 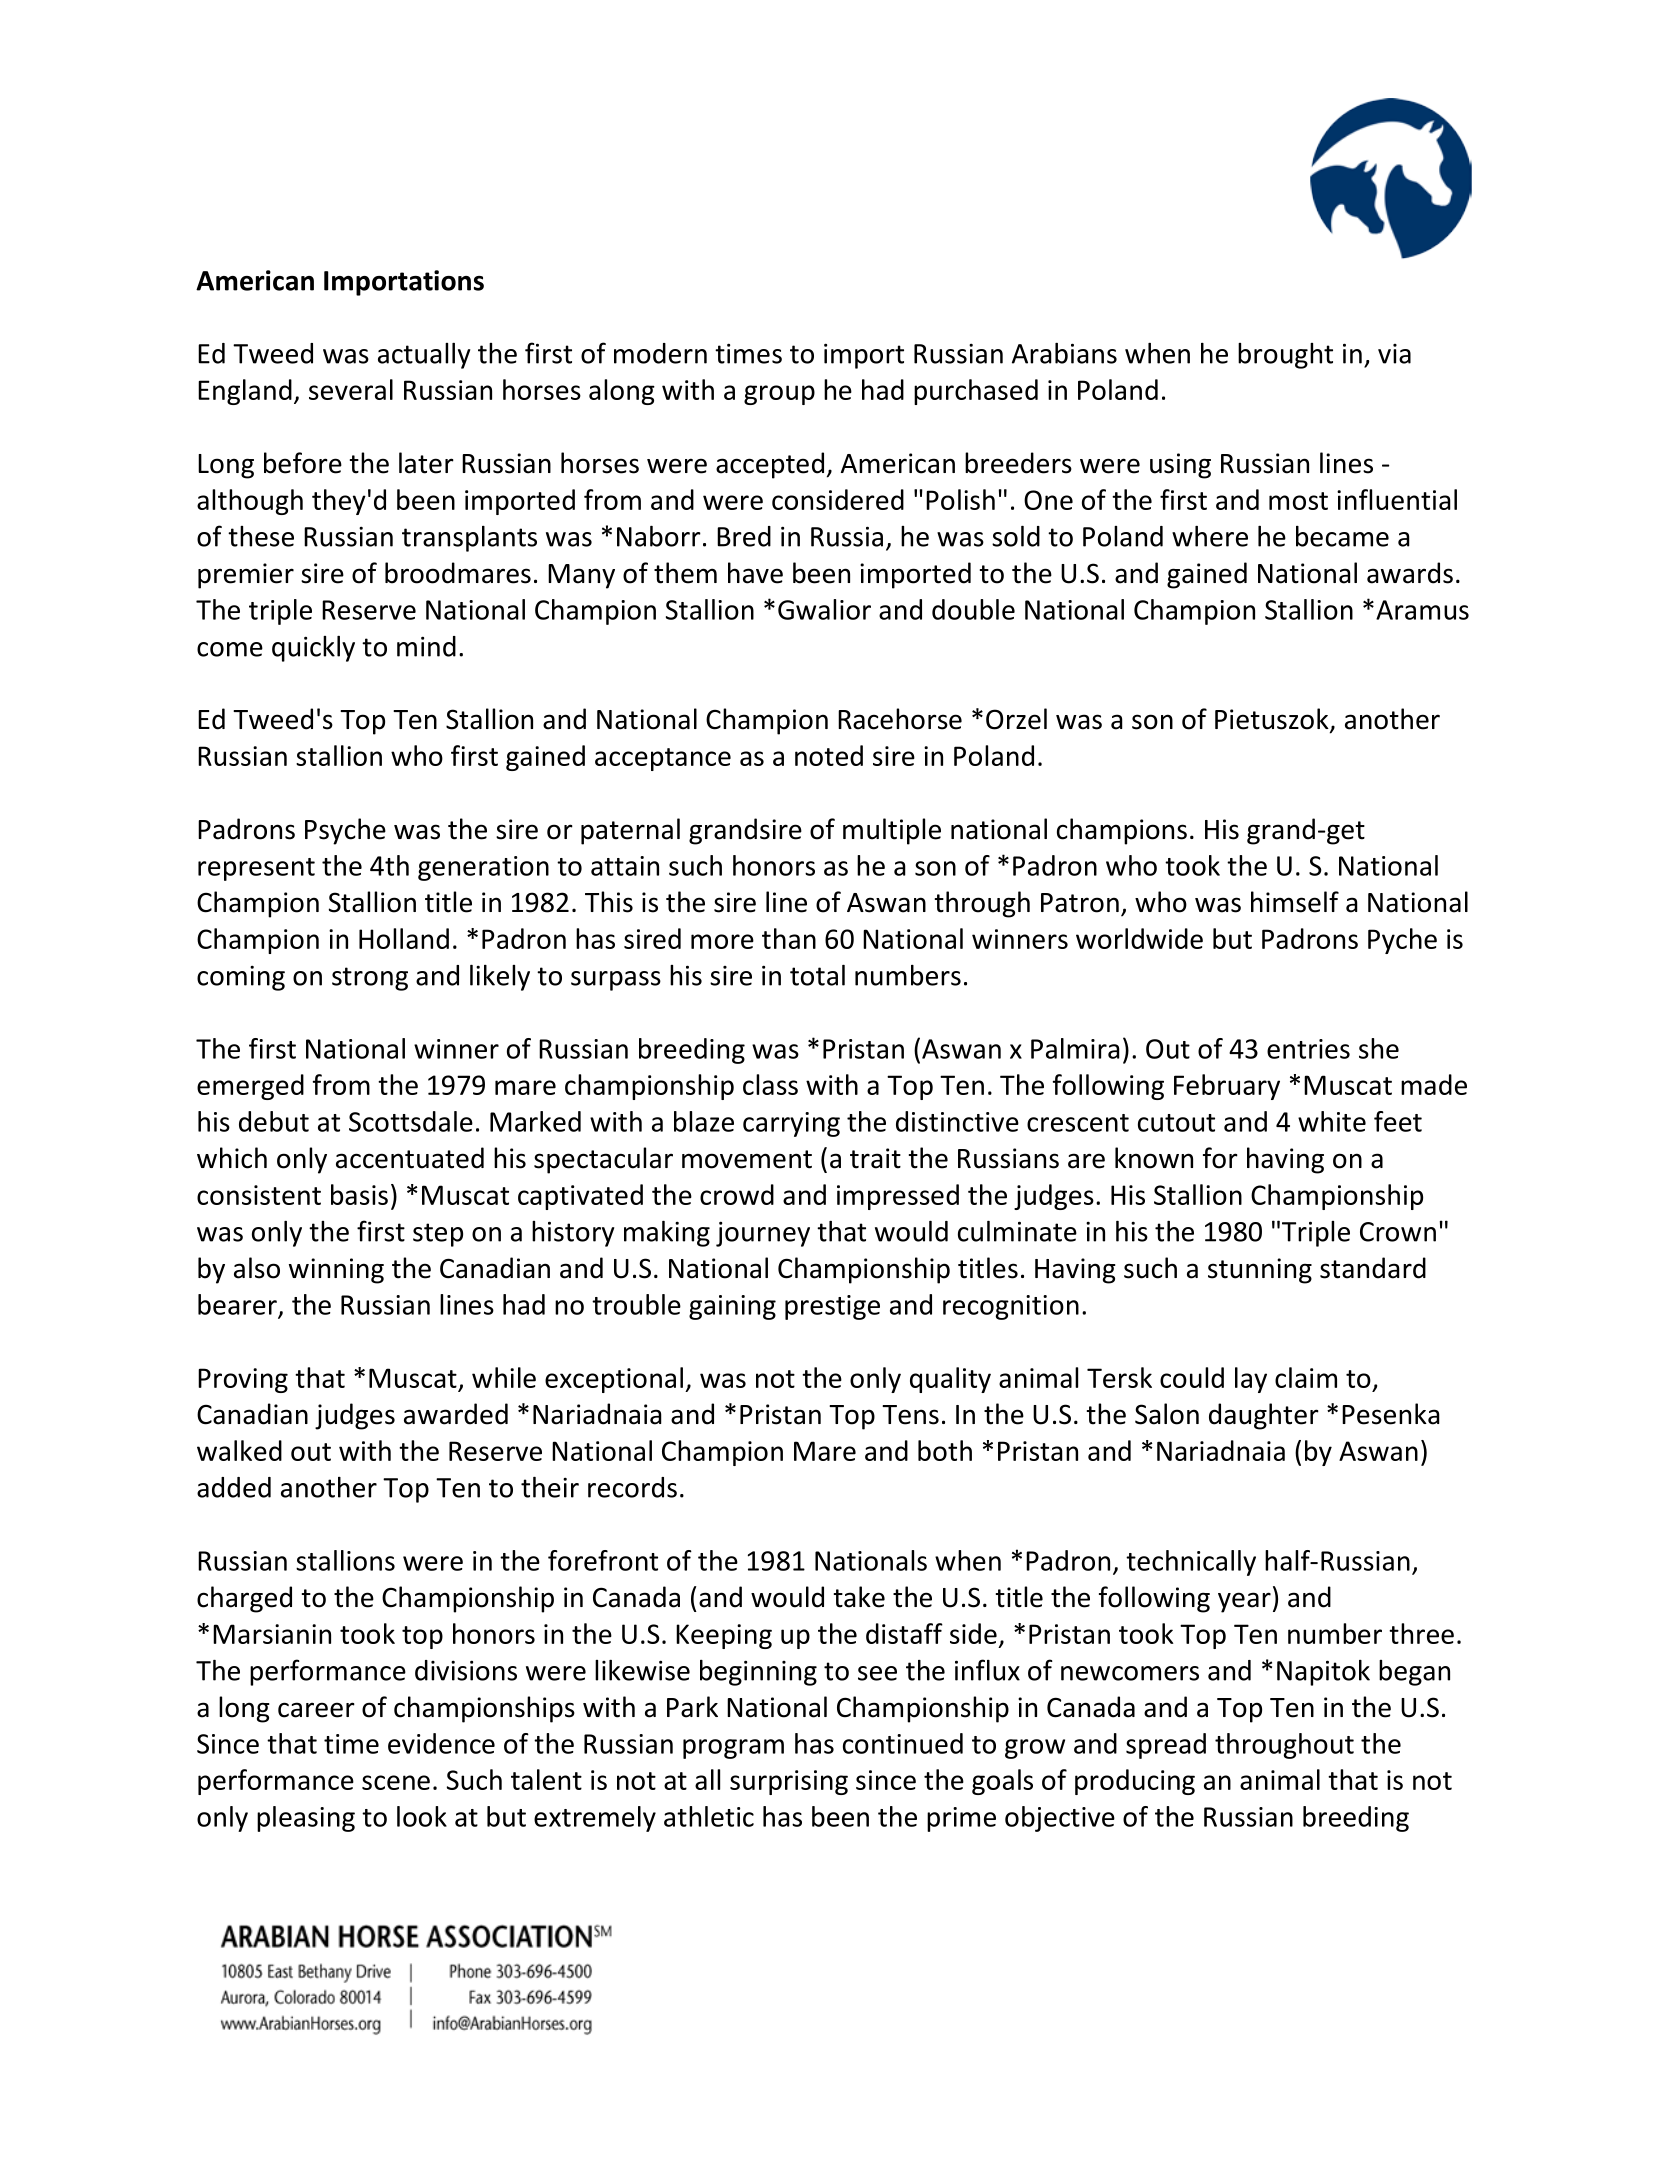 What do you see at coordinates (789, 1782) in the screenshot?
I see `surprising` at bounding box center [789, 1782].
